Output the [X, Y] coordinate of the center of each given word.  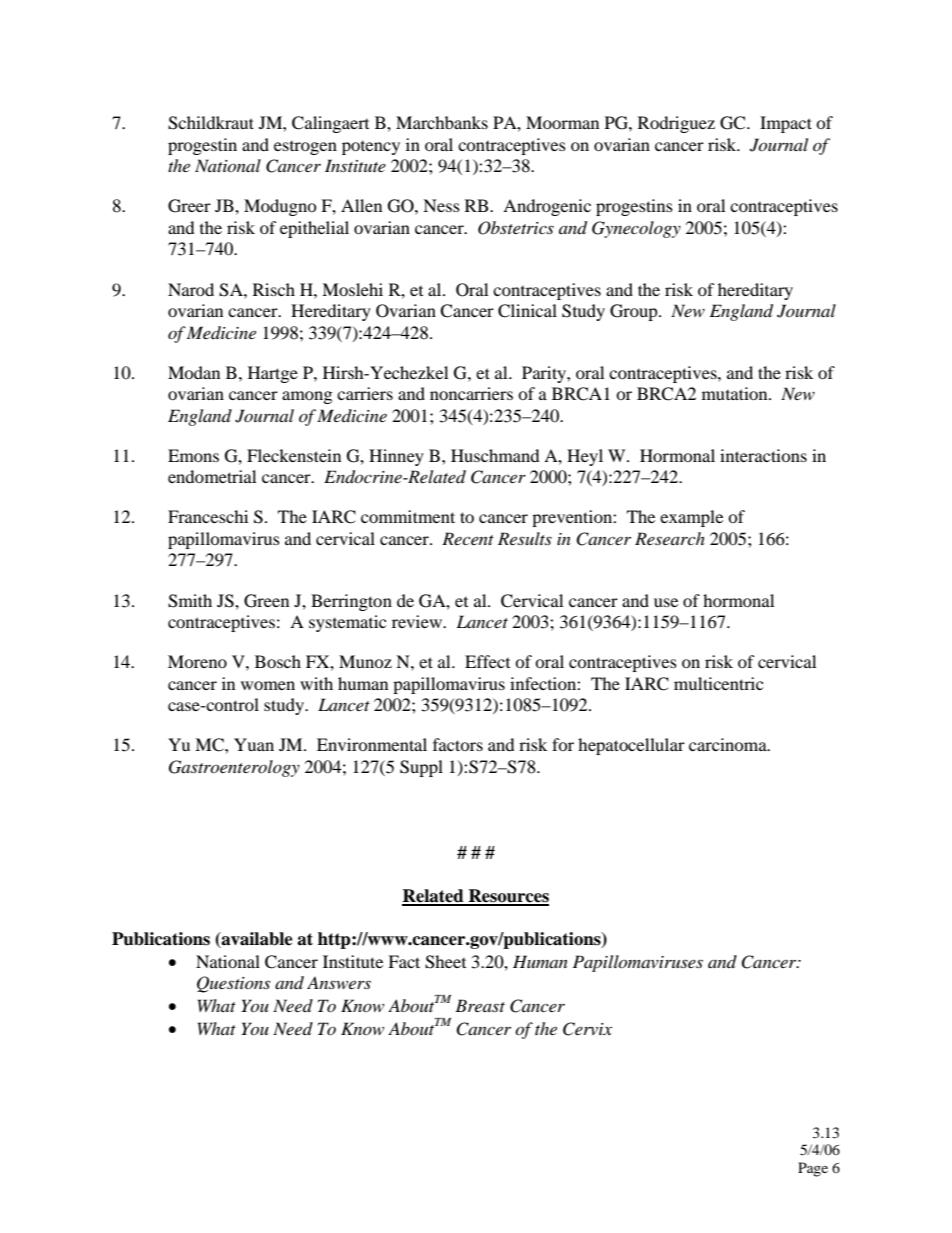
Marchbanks [442, 122]
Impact [786, 124]
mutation [736, 393]
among [307, 397]
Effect [487, 661]
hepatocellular [631, 746]
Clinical [527, 311]
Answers [339, 982]
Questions [233, 984]
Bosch [278, 661]
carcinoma [729, 744]
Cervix [587, 1029]
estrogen [305, 148]
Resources [508, 897]
